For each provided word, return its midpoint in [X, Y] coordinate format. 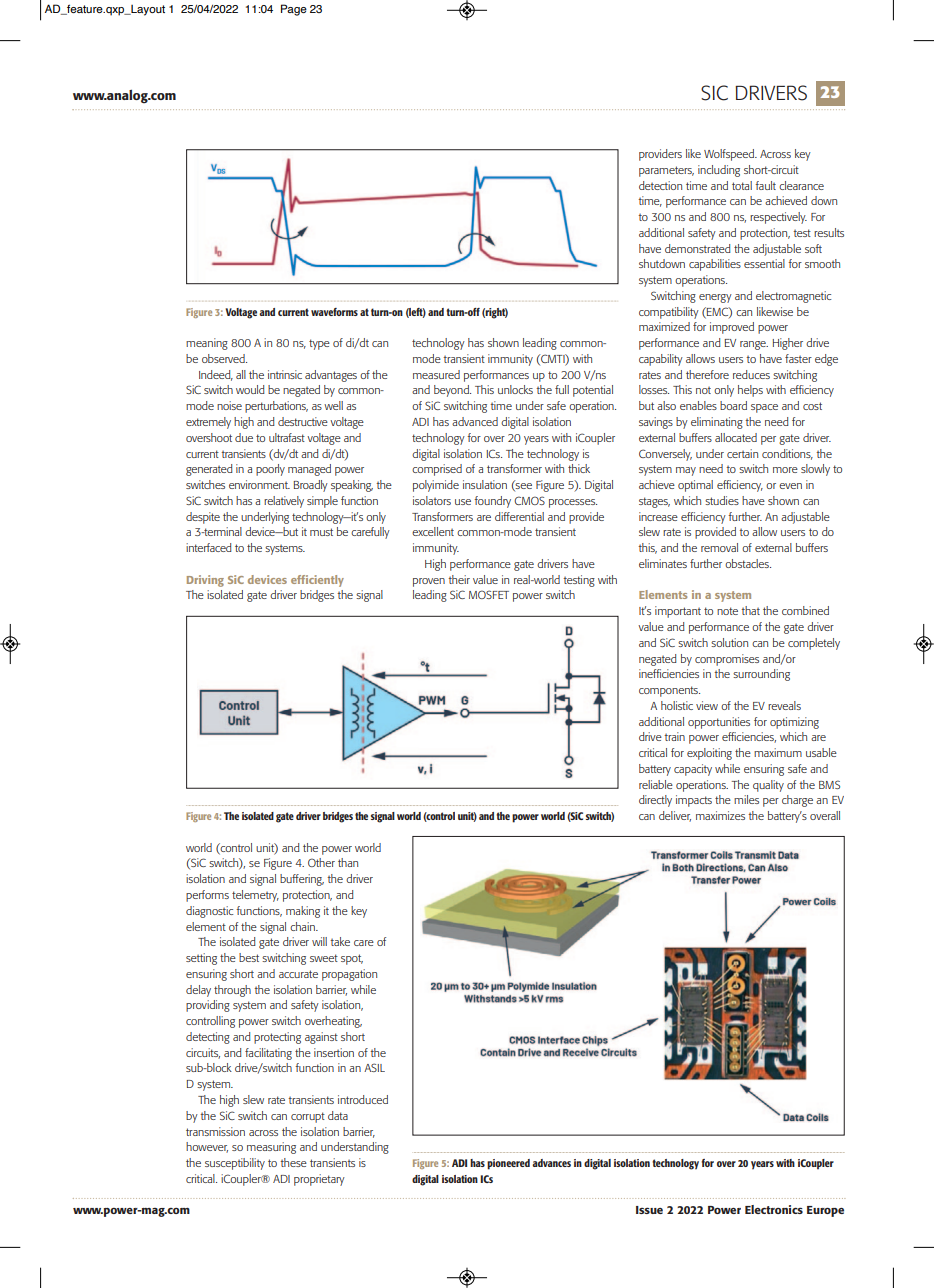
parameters [666, 171]
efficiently [317, 581]
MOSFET [489, 594]
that [750, 610]
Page [294, 10]
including [719, 171]
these [293, 1162]
